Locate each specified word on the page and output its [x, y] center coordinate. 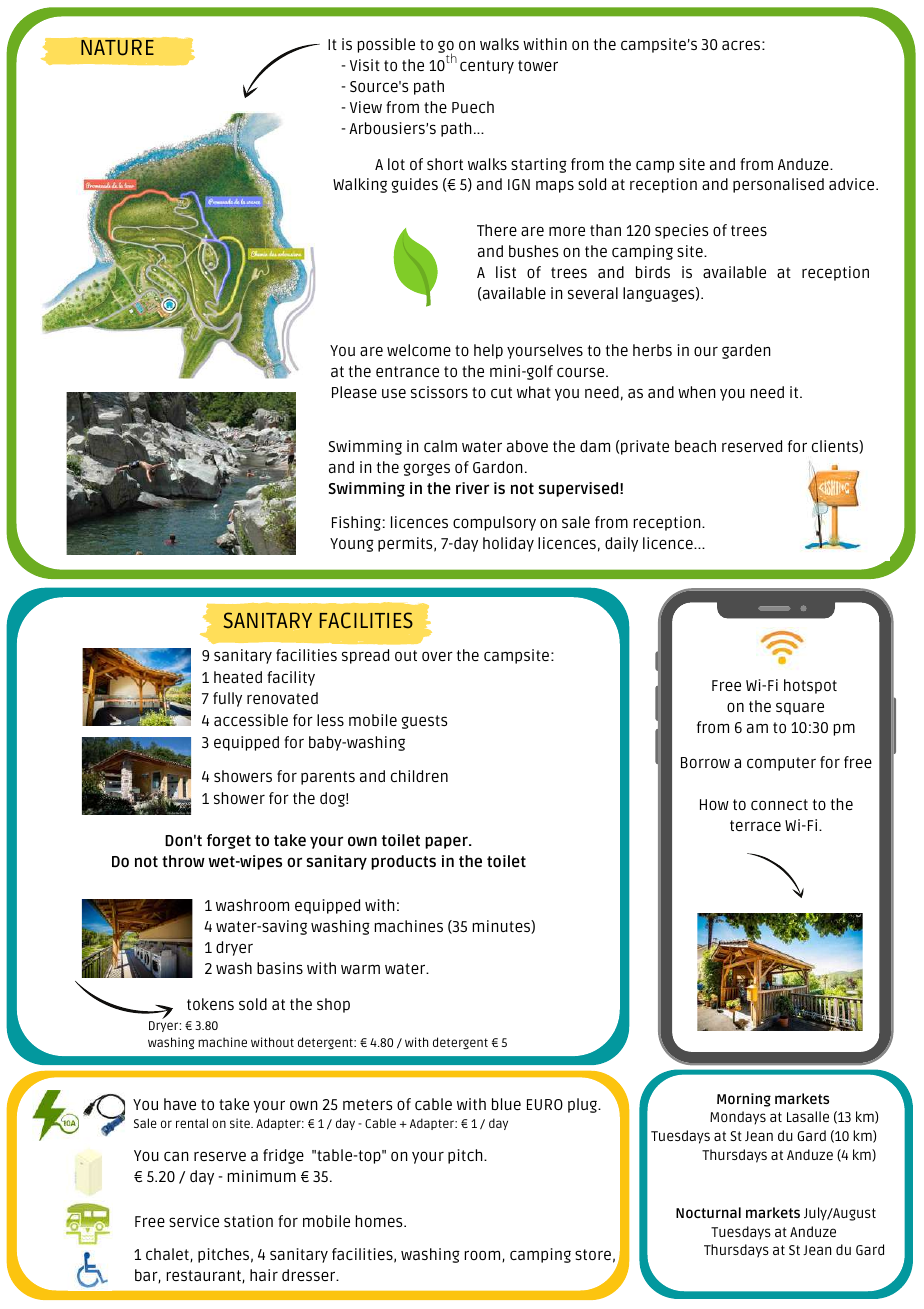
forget [229, 841]
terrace [755, 825]
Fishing [356, 523]
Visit [365, 65]
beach [695, 446]
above [527, 446]
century [487, 67]
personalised [778, 185]
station [248, 1221]
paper [447, 842]
